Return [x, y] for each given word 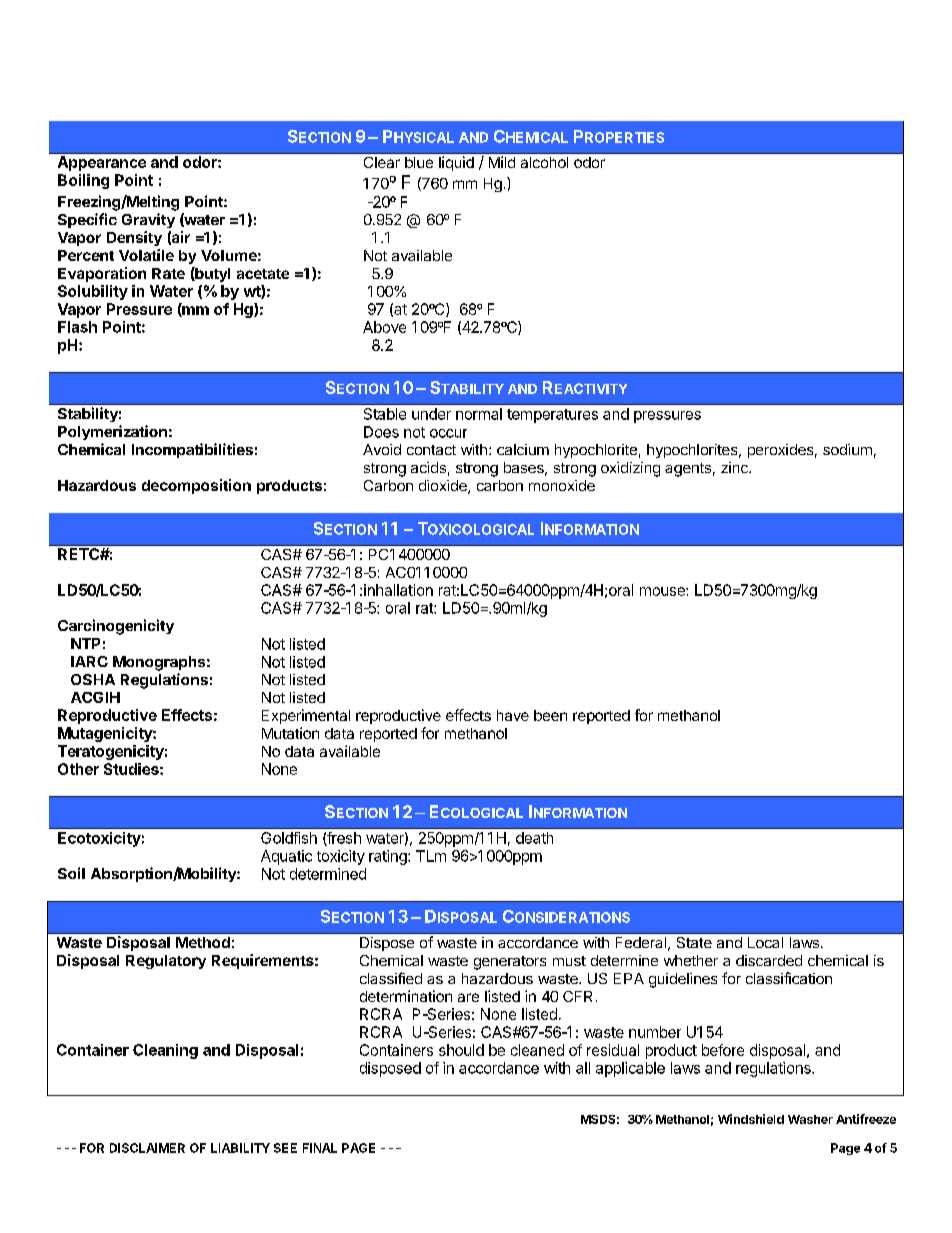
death [534, 838]
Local [765, 942]
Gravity [148, 220]
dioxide [444, 487]
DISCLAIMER [147, 1148]
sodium [847, 449]
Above [384, 327]
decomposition [196, 486]
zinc [735, 467]
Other [78, 769]
